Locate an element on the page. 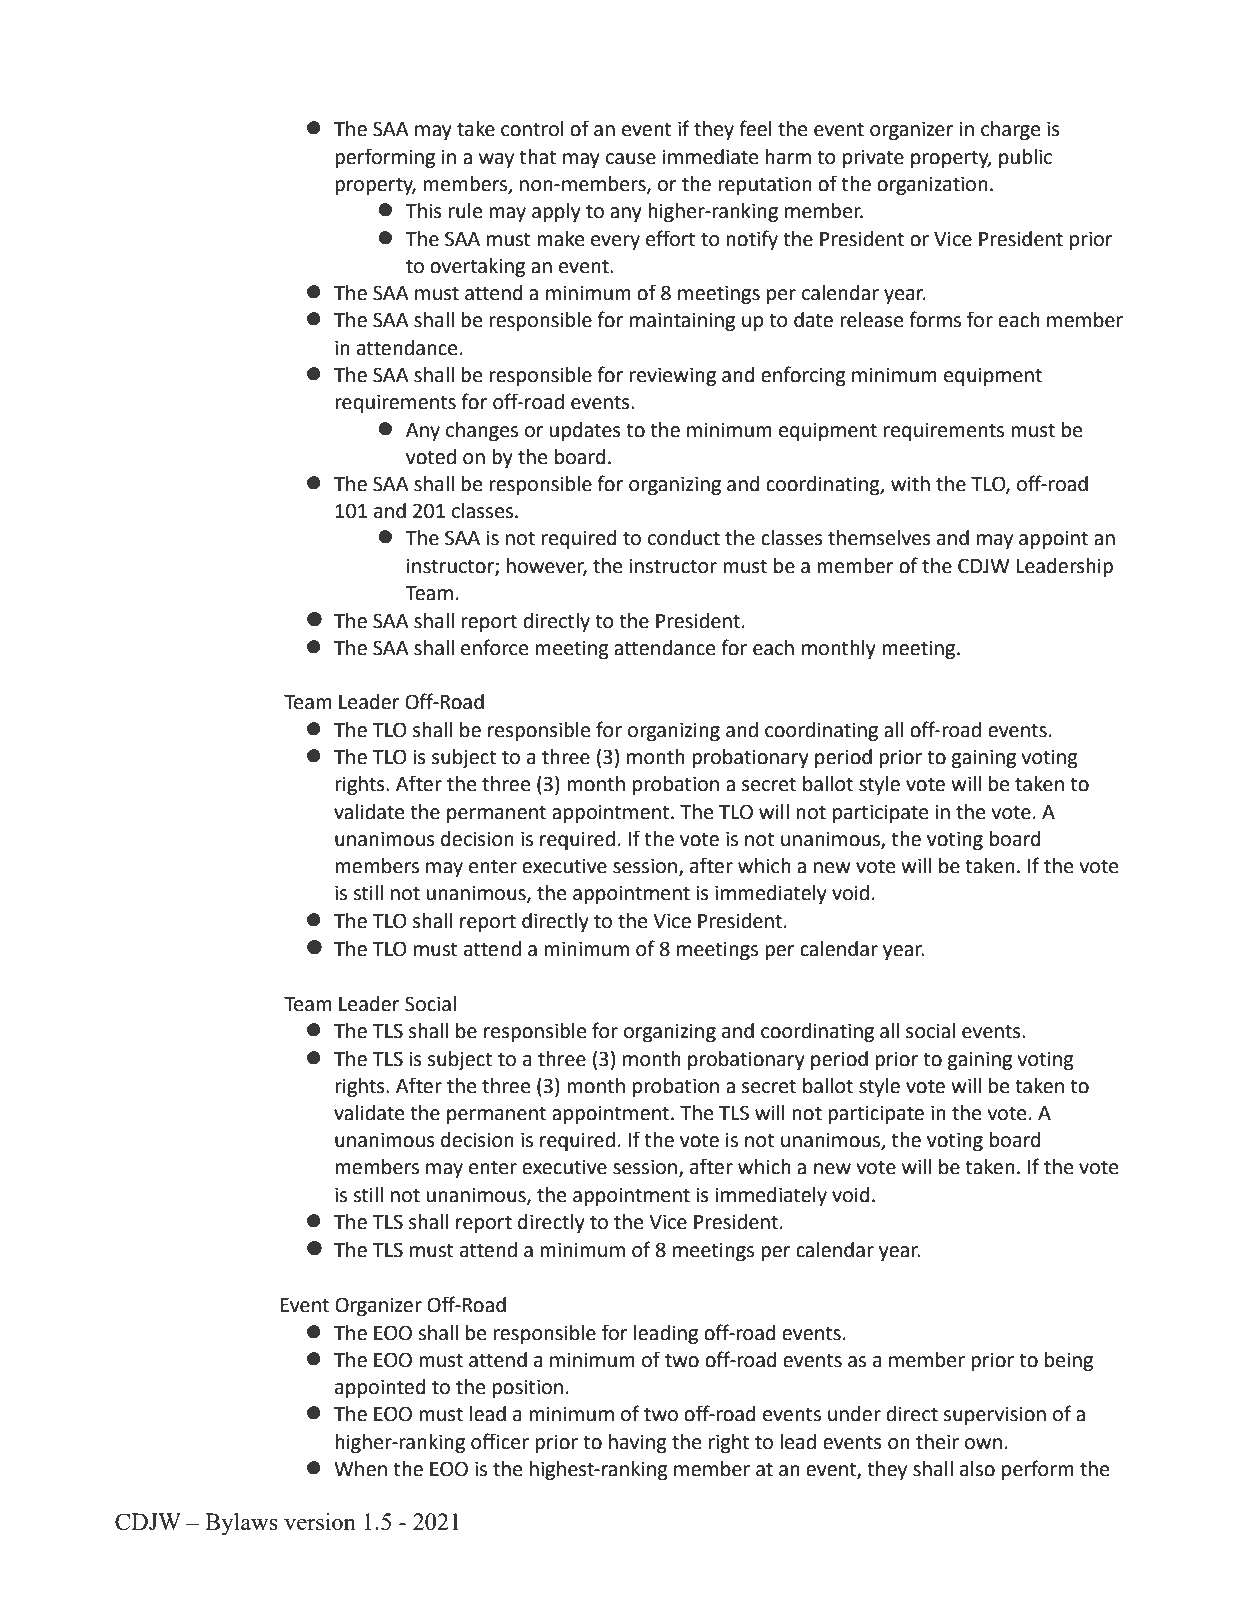 Image resolution: width=1242 pixels, height=1608 pixels. themselves is located at coordinates (879, 538).
